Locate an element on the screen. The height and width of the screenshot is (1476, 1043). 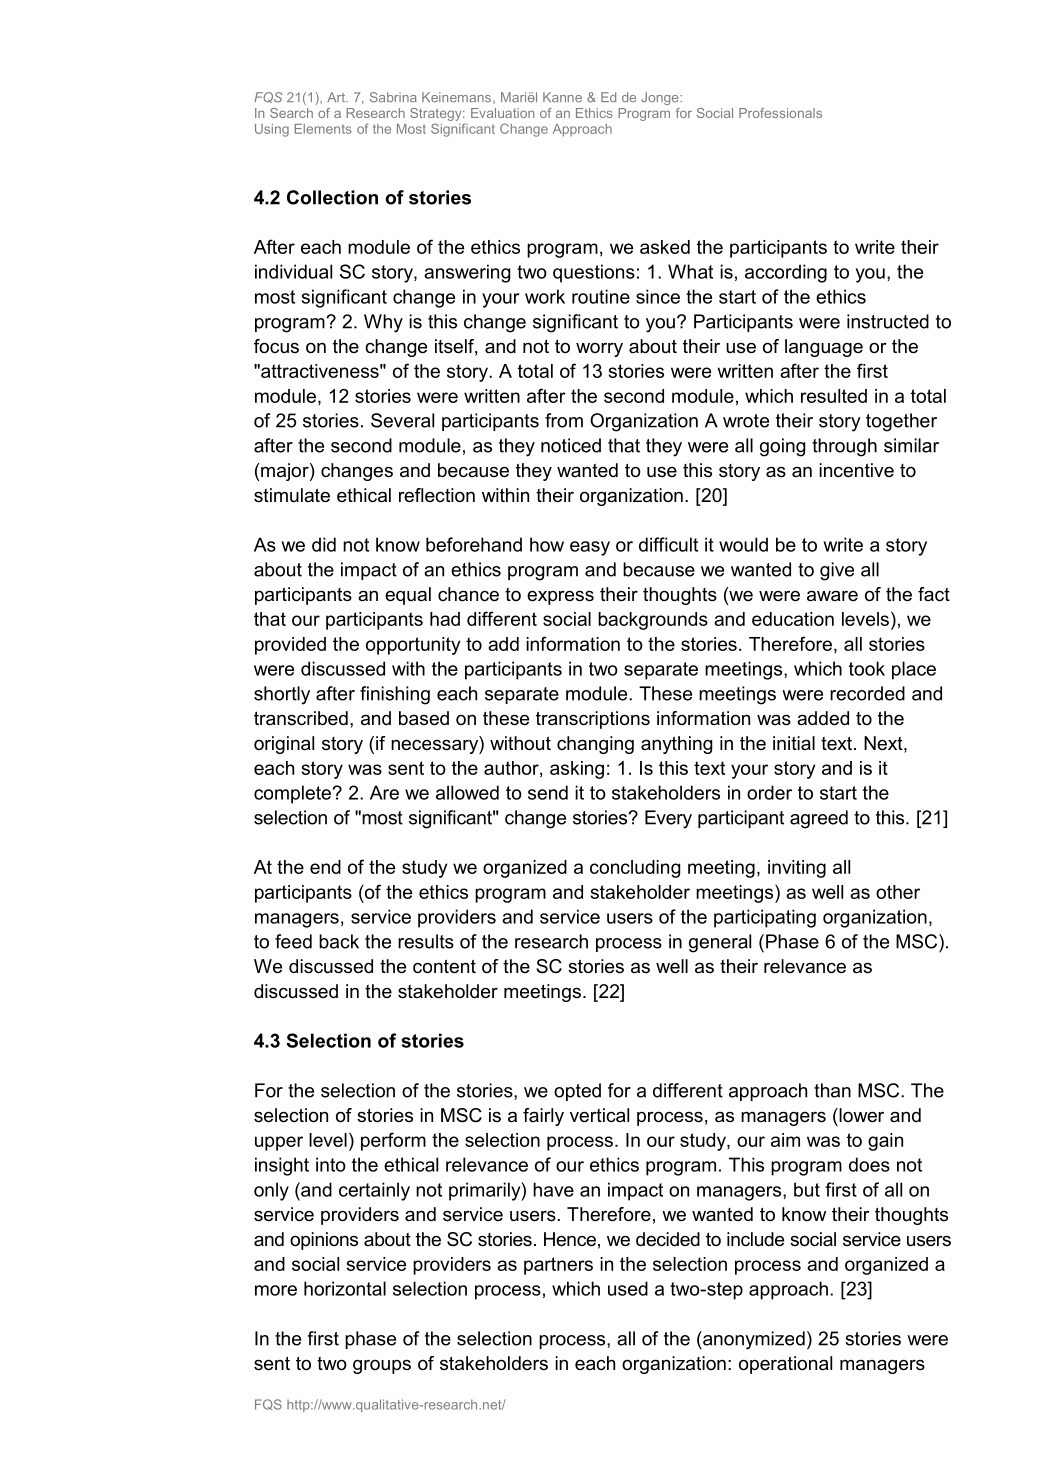
horizontal is located at coordinates (345, 1288).
